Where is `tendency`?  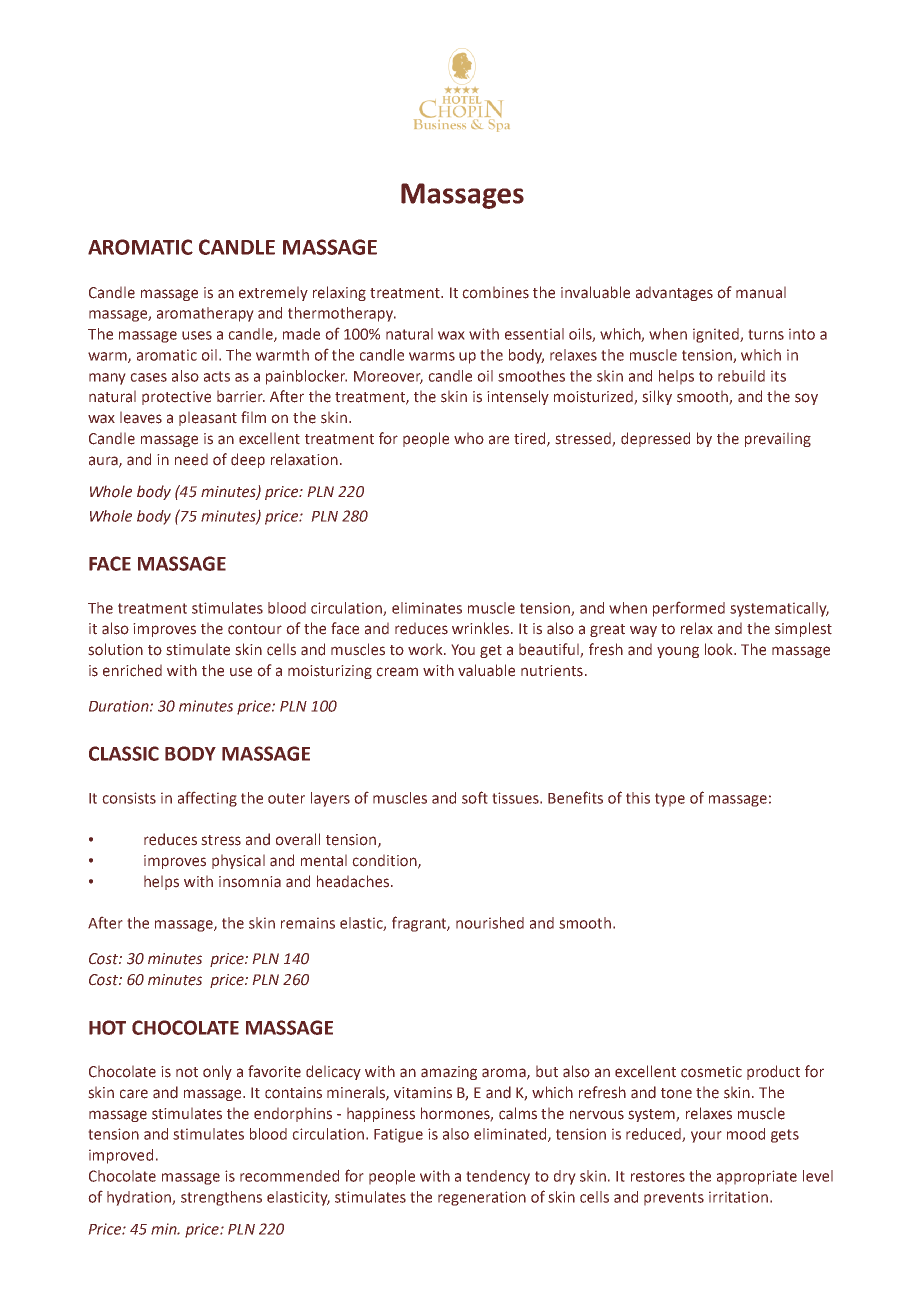 tendency is located at coordinates (498, 1177).
